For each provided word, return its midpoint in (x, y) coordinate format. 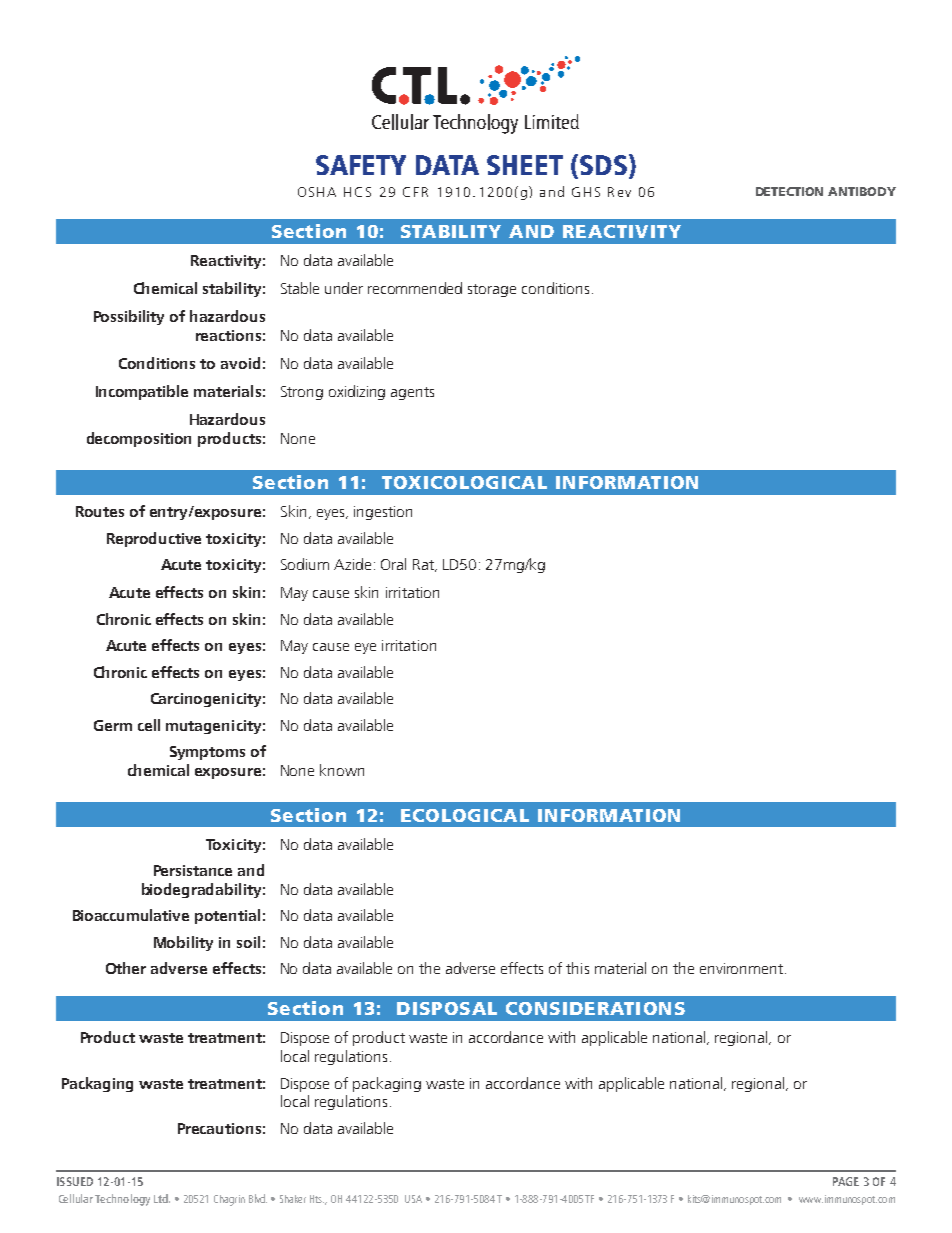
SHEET (525, 165)
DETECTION (789, 191)
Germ (113, 725)
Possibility (129, 317)
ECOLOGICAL (465, 815)
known (342, 770)
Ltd (162, 1198)
